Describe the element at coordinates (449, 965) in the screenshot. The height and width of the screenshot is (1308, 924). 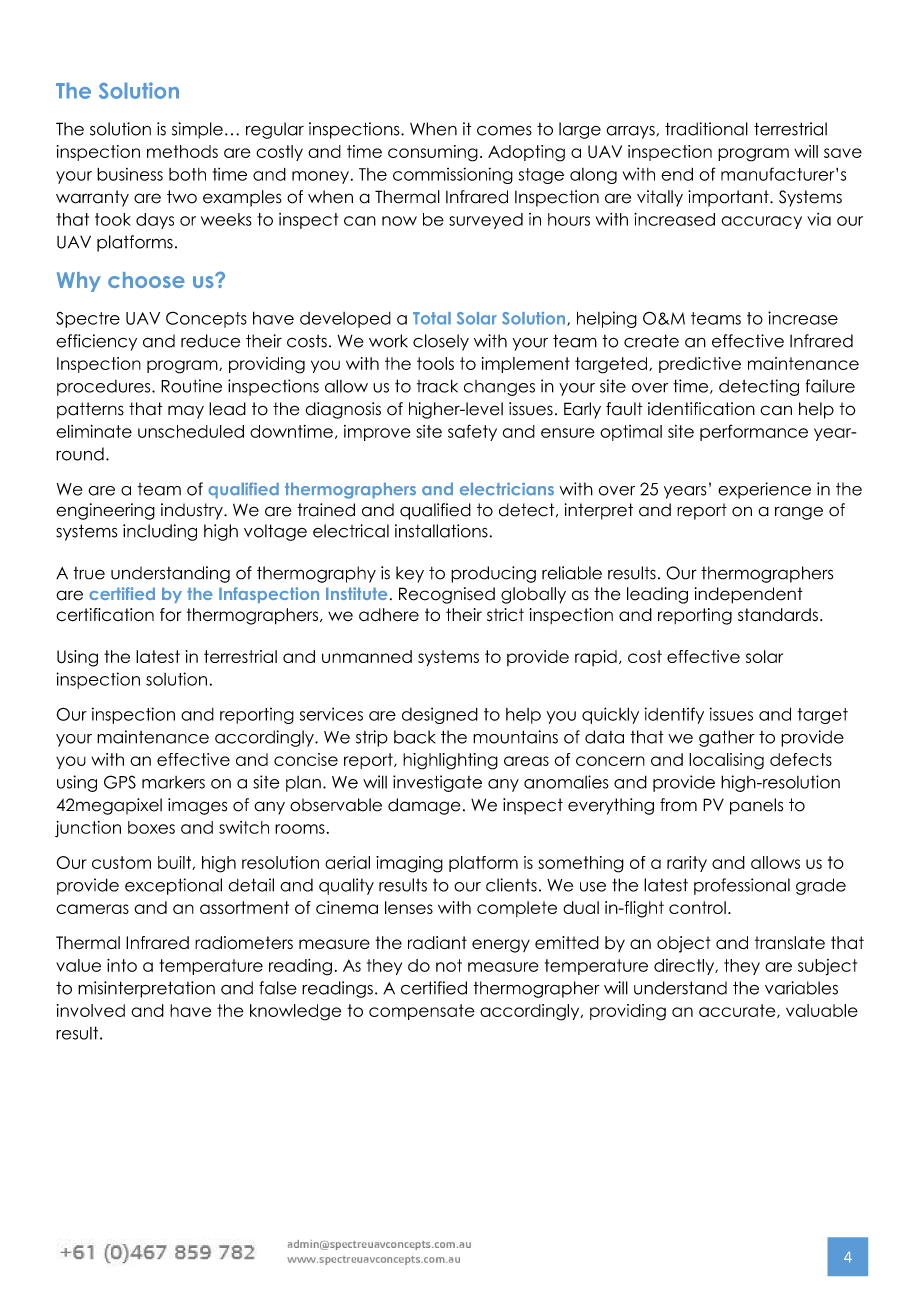
I see `not` at that location.
